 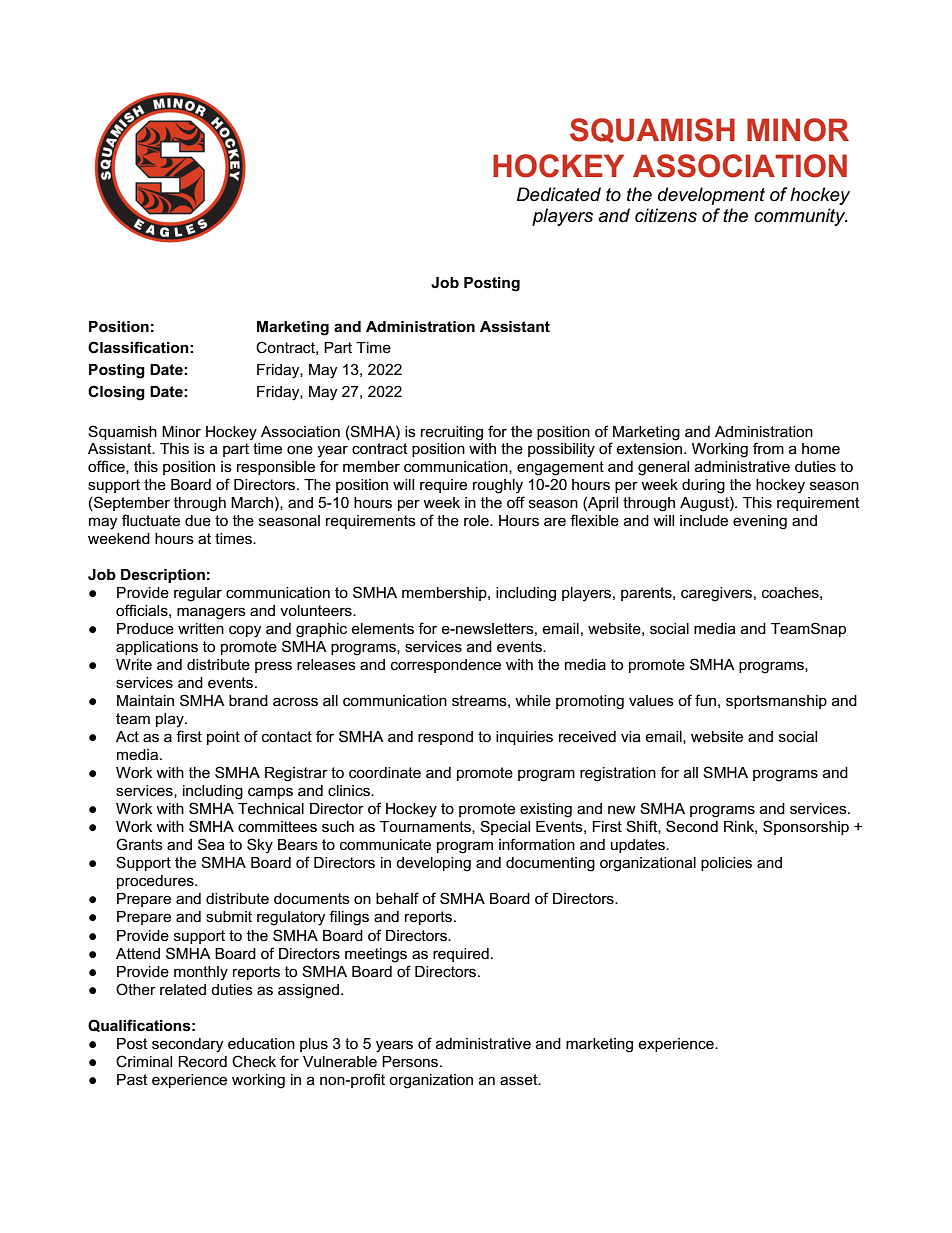 I want to click on from, so click(x=768, y=448).
